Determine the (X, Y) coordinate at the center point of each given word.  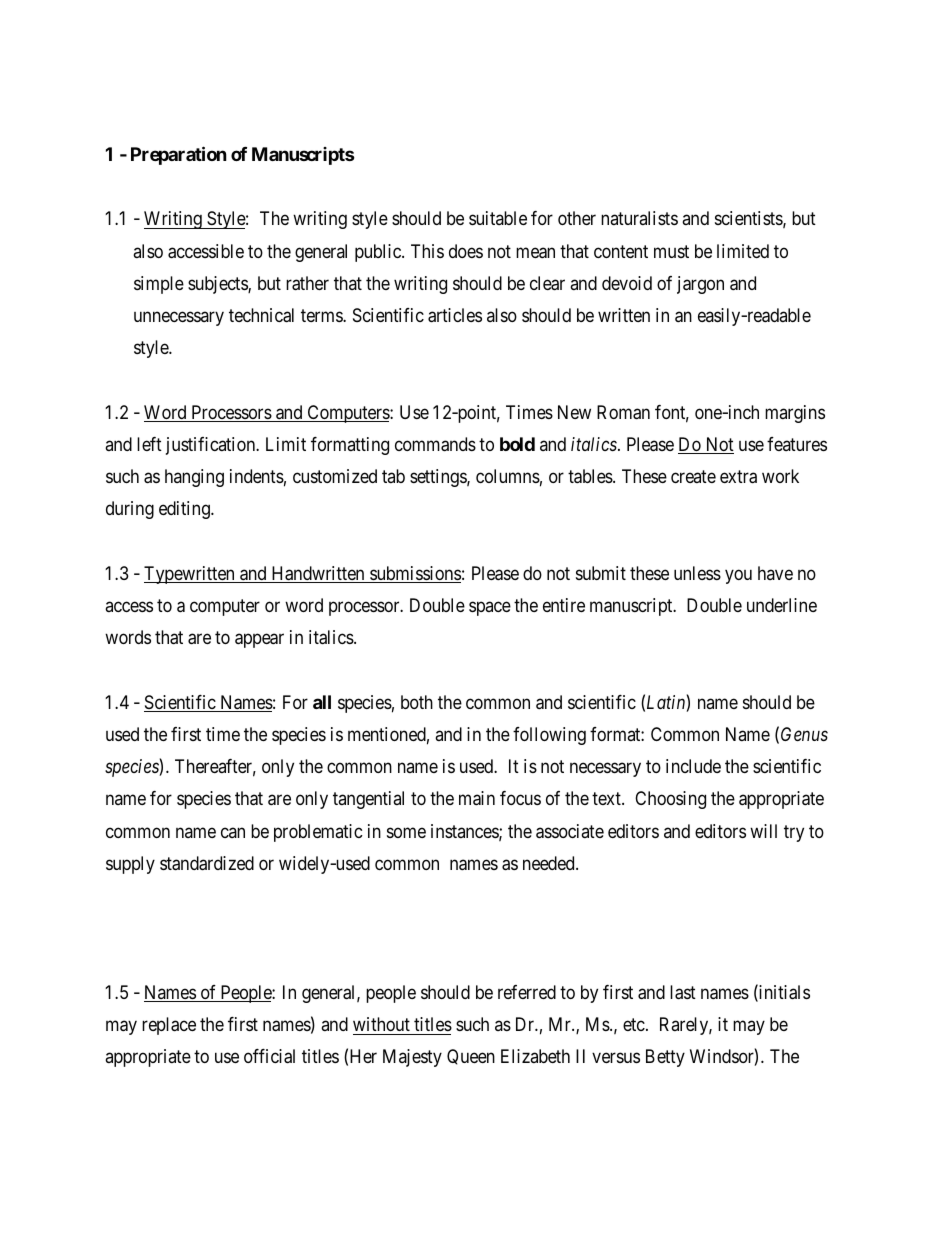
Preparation (179, 155)
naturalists (639, 218)
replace (169, 1026)
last (683, 992)
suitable (498, 218)
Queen (471, 1057)
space (490, 608)
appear (259, 641)
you (738, 576)
